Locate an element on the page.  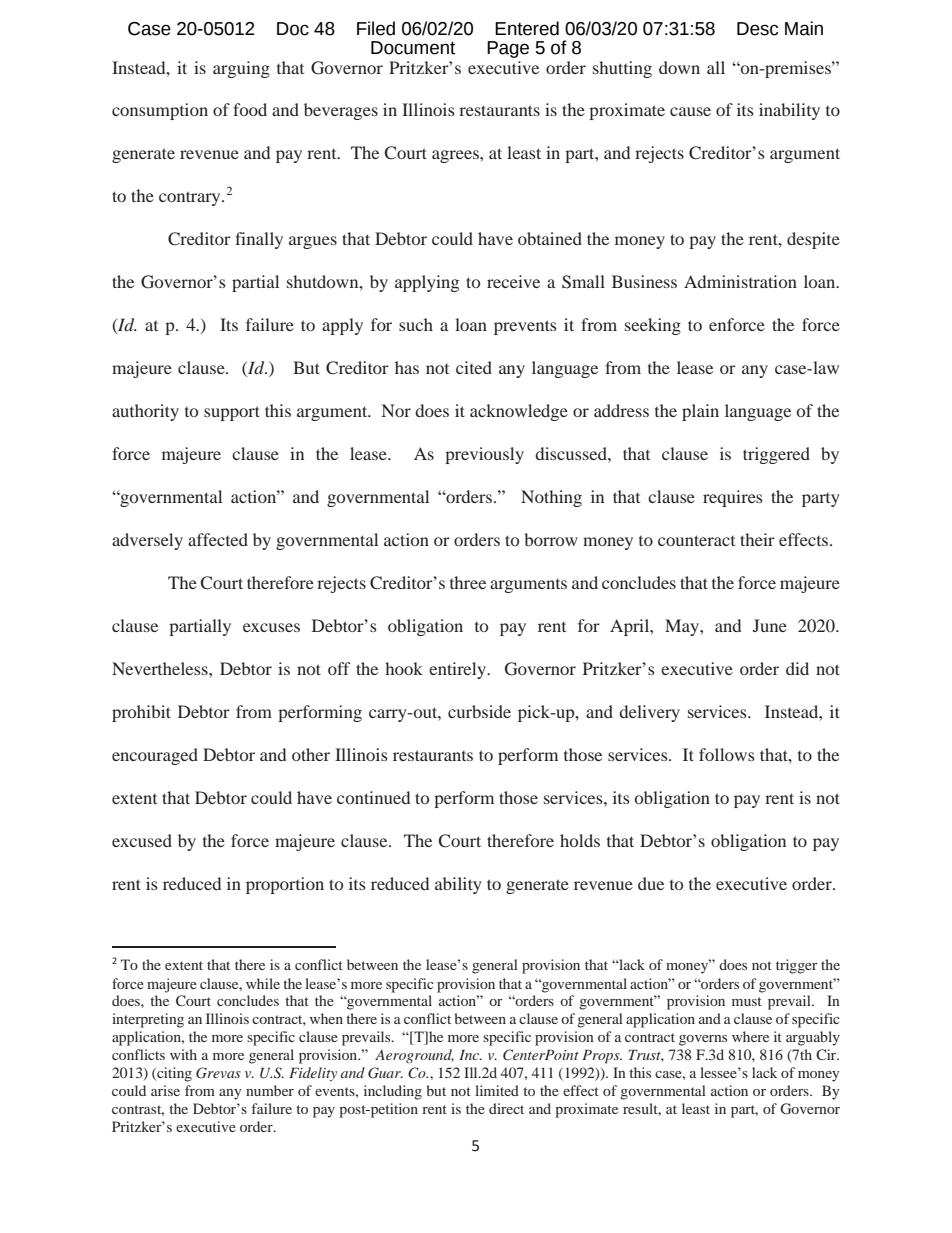
with is located at coordinates (183, 1054).
